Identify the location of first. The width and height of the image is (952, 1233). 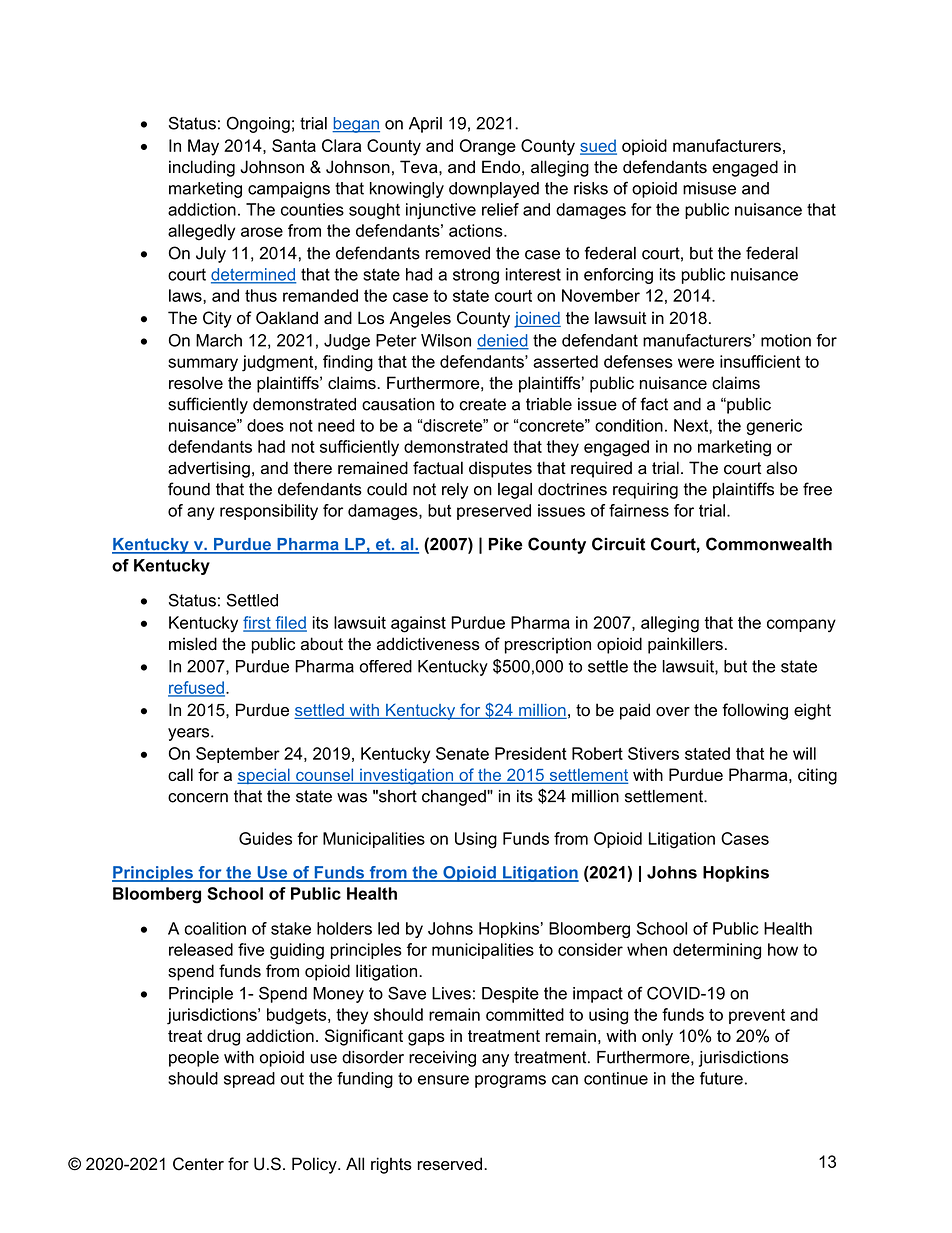
(258, 623).
